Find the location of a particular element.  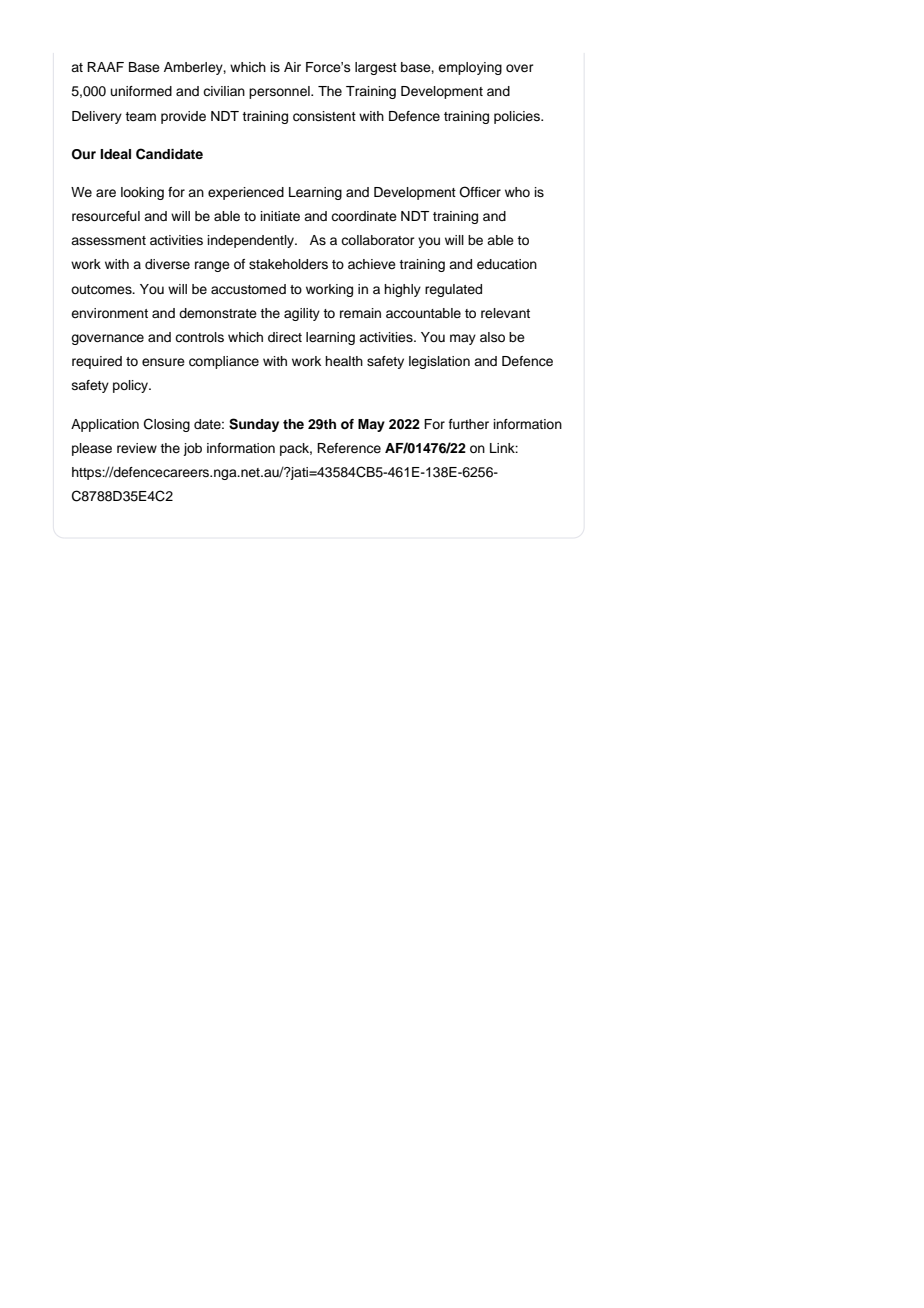

review is located at coordinates (137, 448).
